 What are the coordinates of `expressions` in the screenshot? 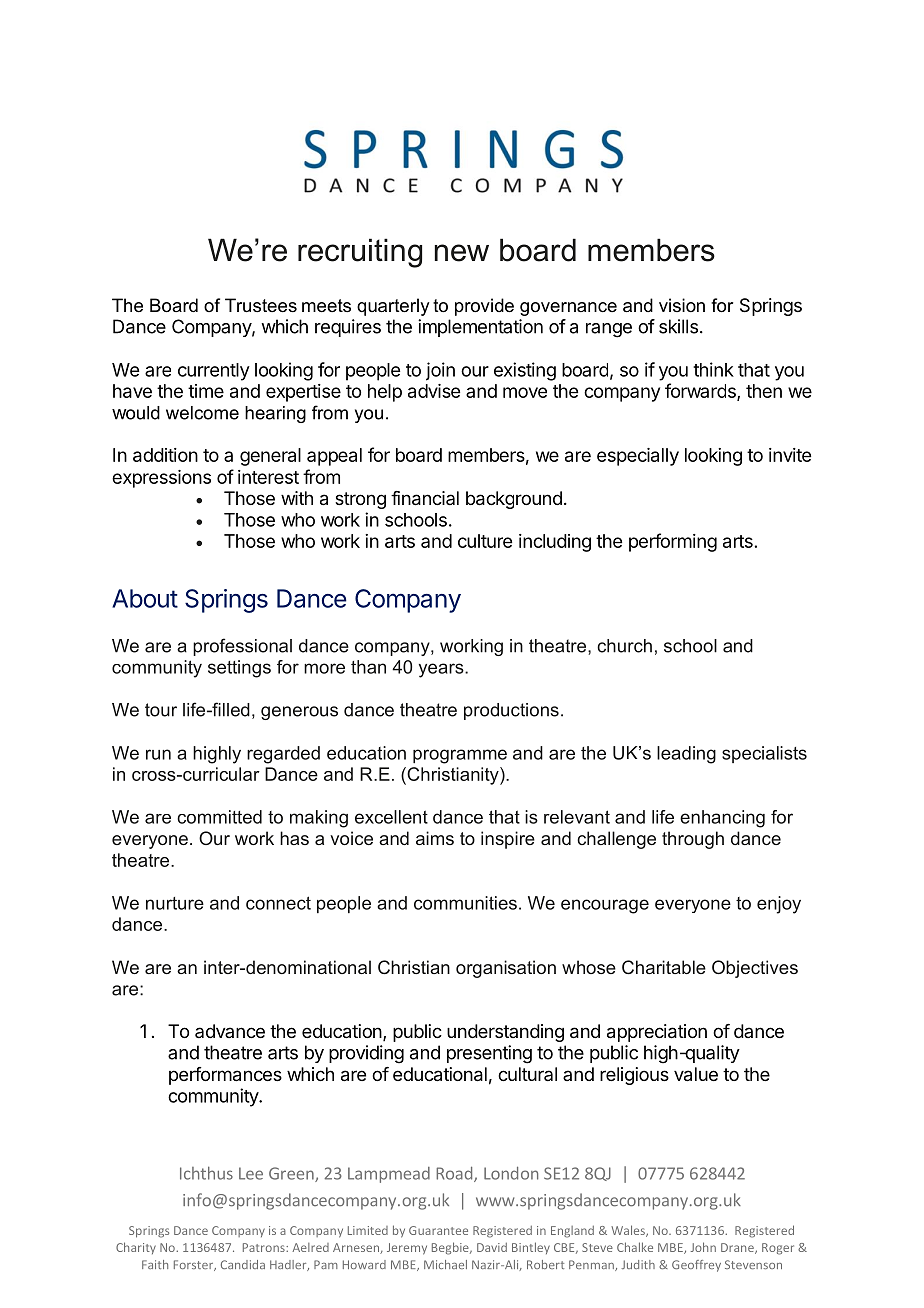 It's located at (161, 479).
